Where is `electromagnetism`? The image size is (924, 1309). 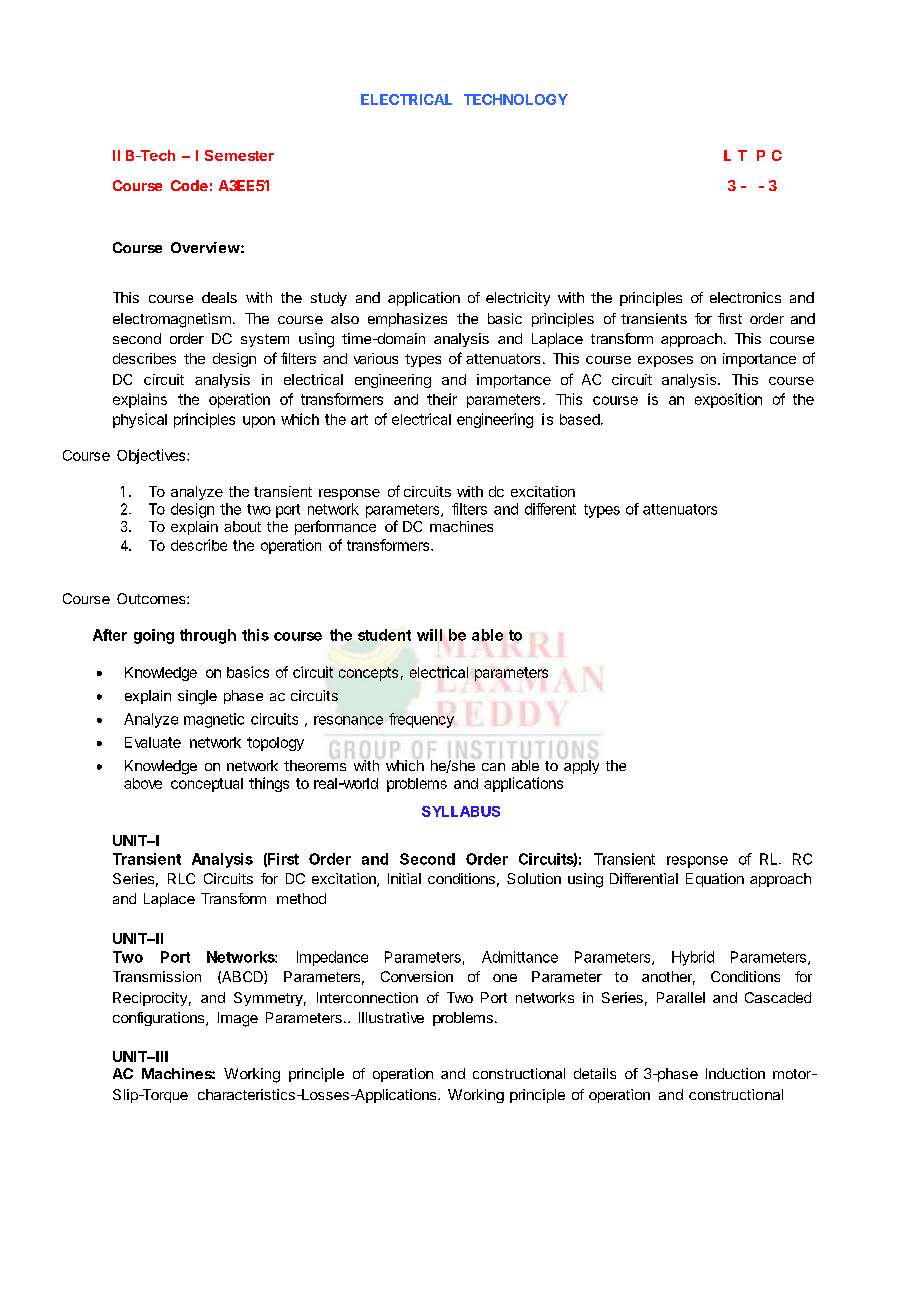 electromagnetism is located at coordinates (172, 320).
